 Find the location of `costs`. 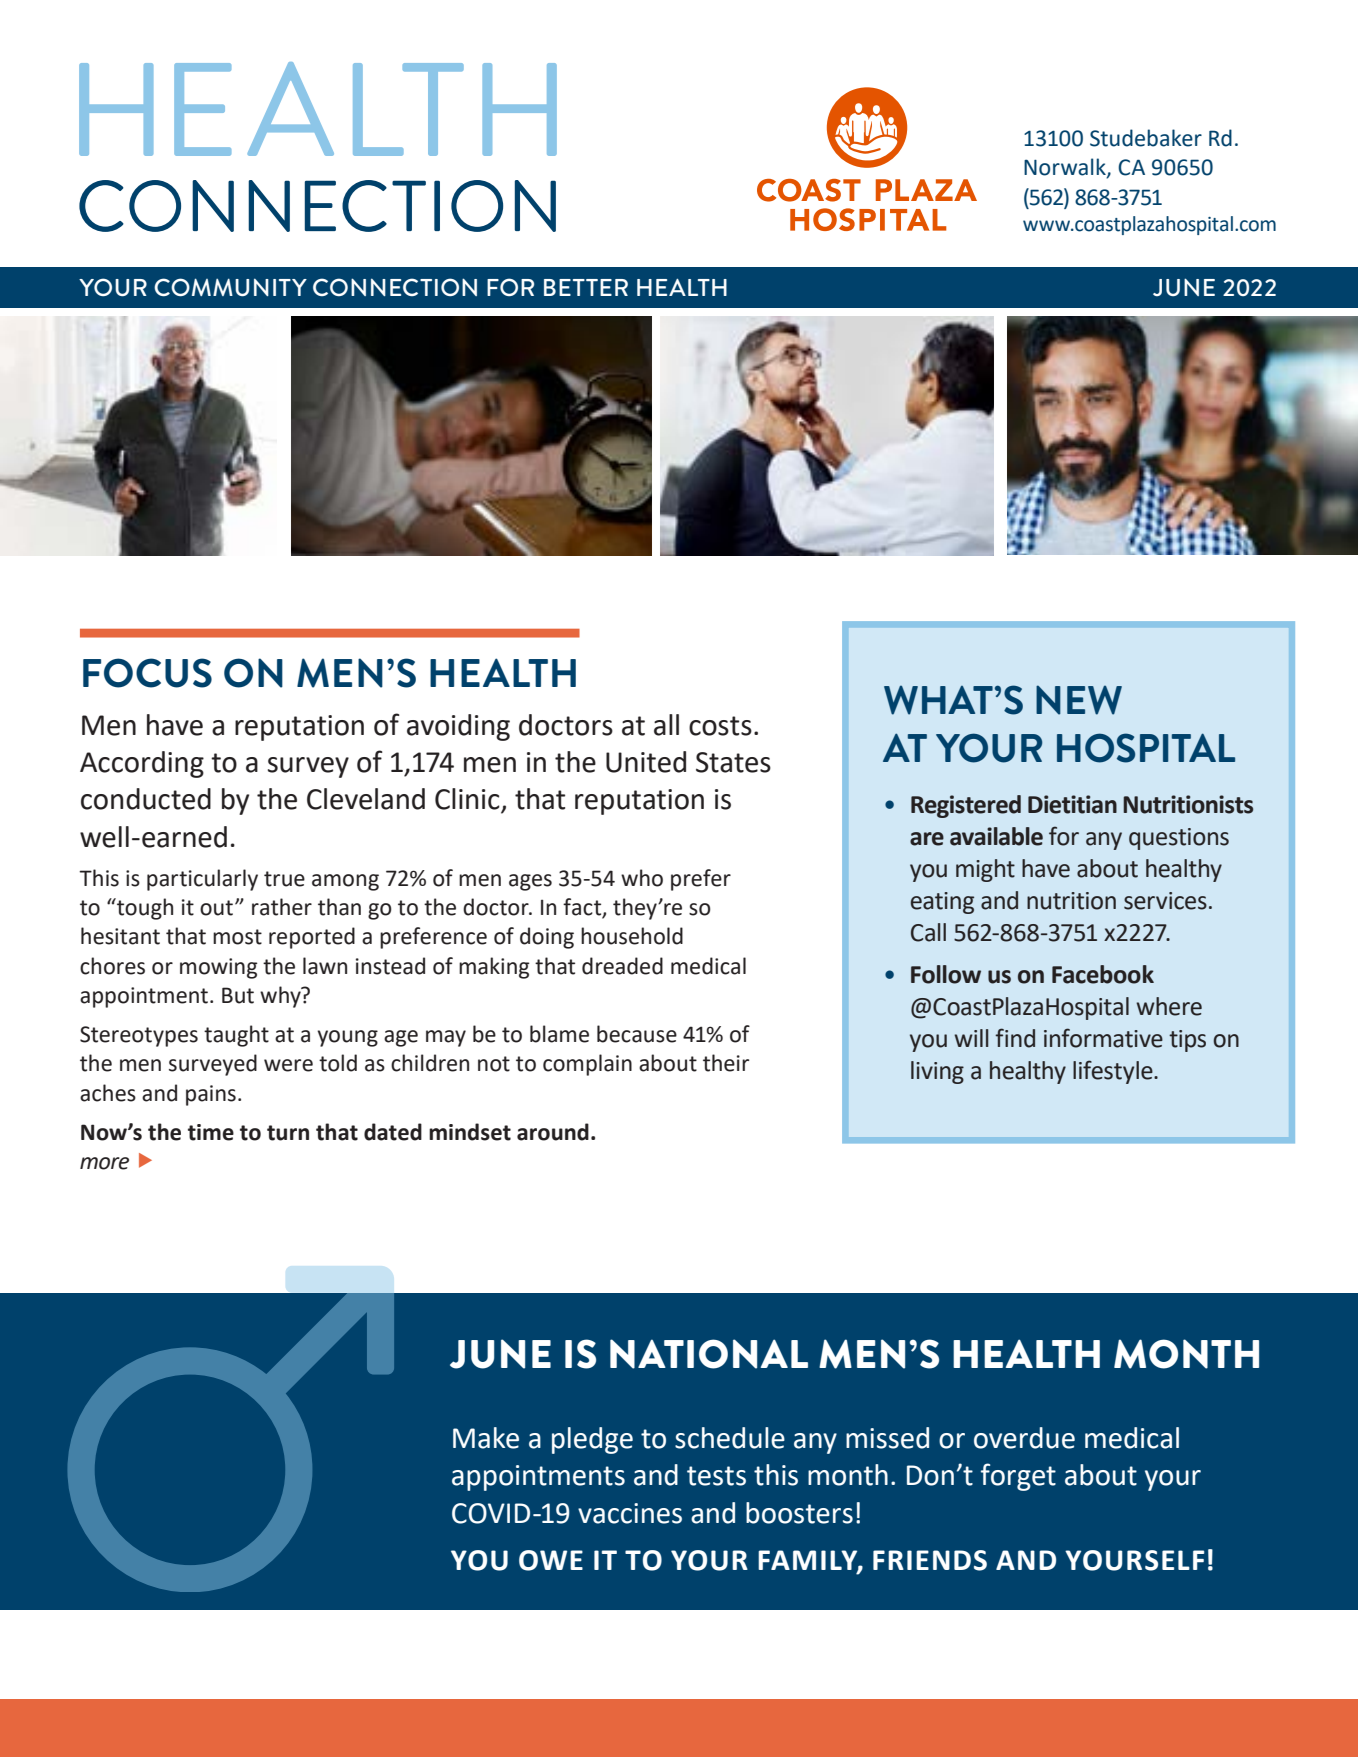

costs is located at coordinates (720, 726).
